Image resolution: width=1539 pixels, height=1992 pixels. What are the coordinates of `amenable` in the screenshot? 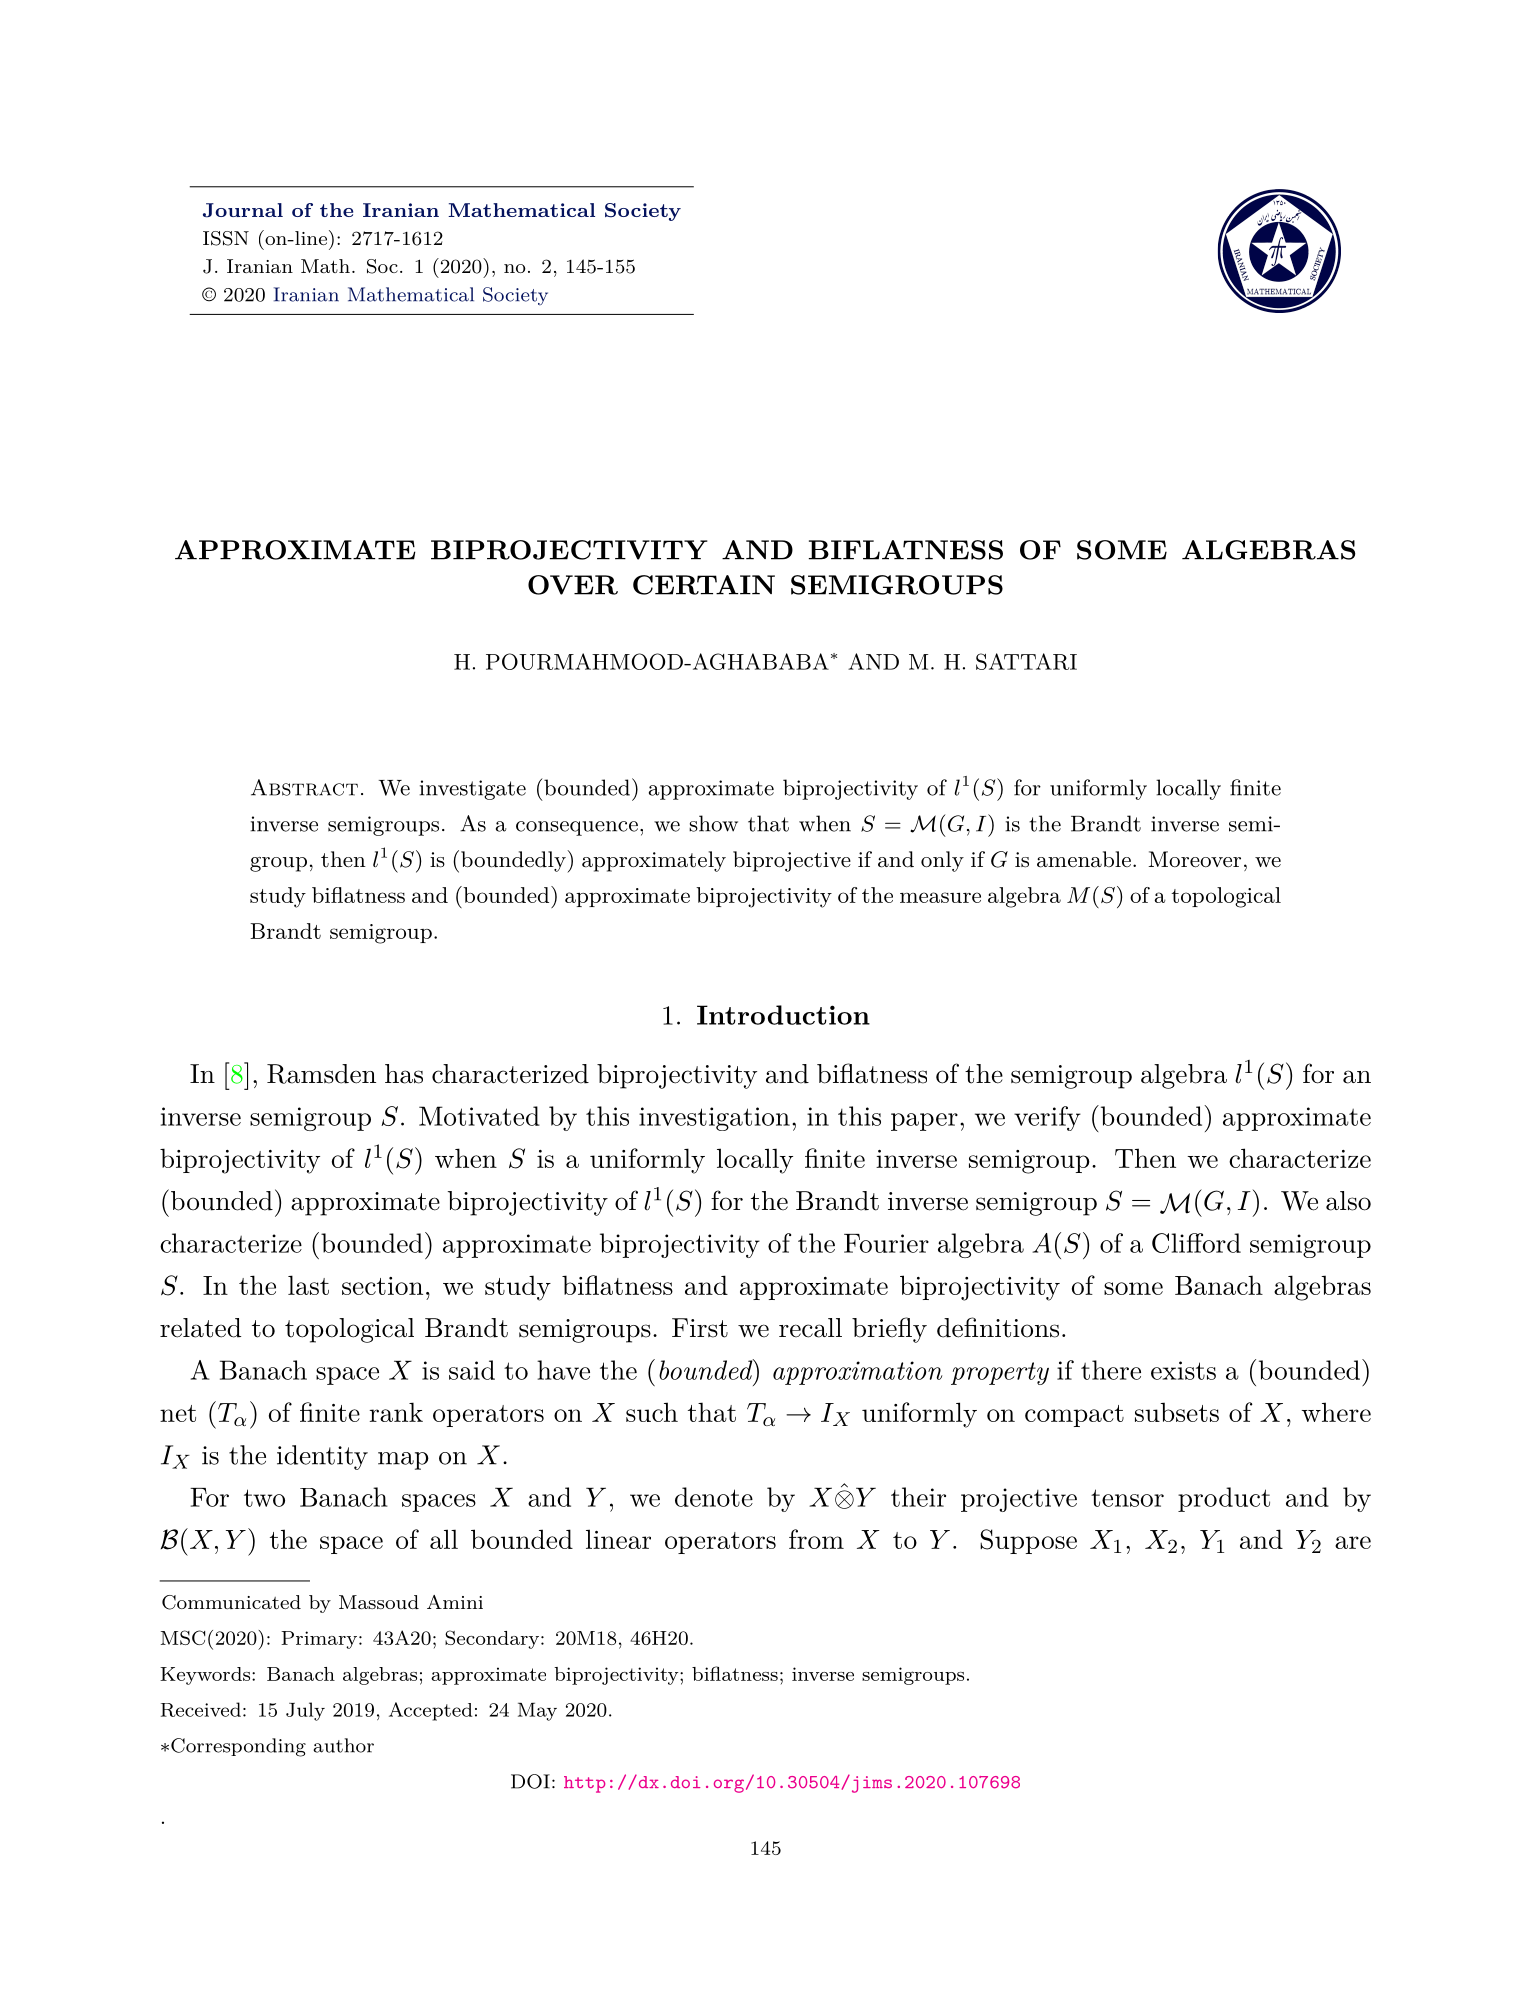 It's located at (1084, 859).
